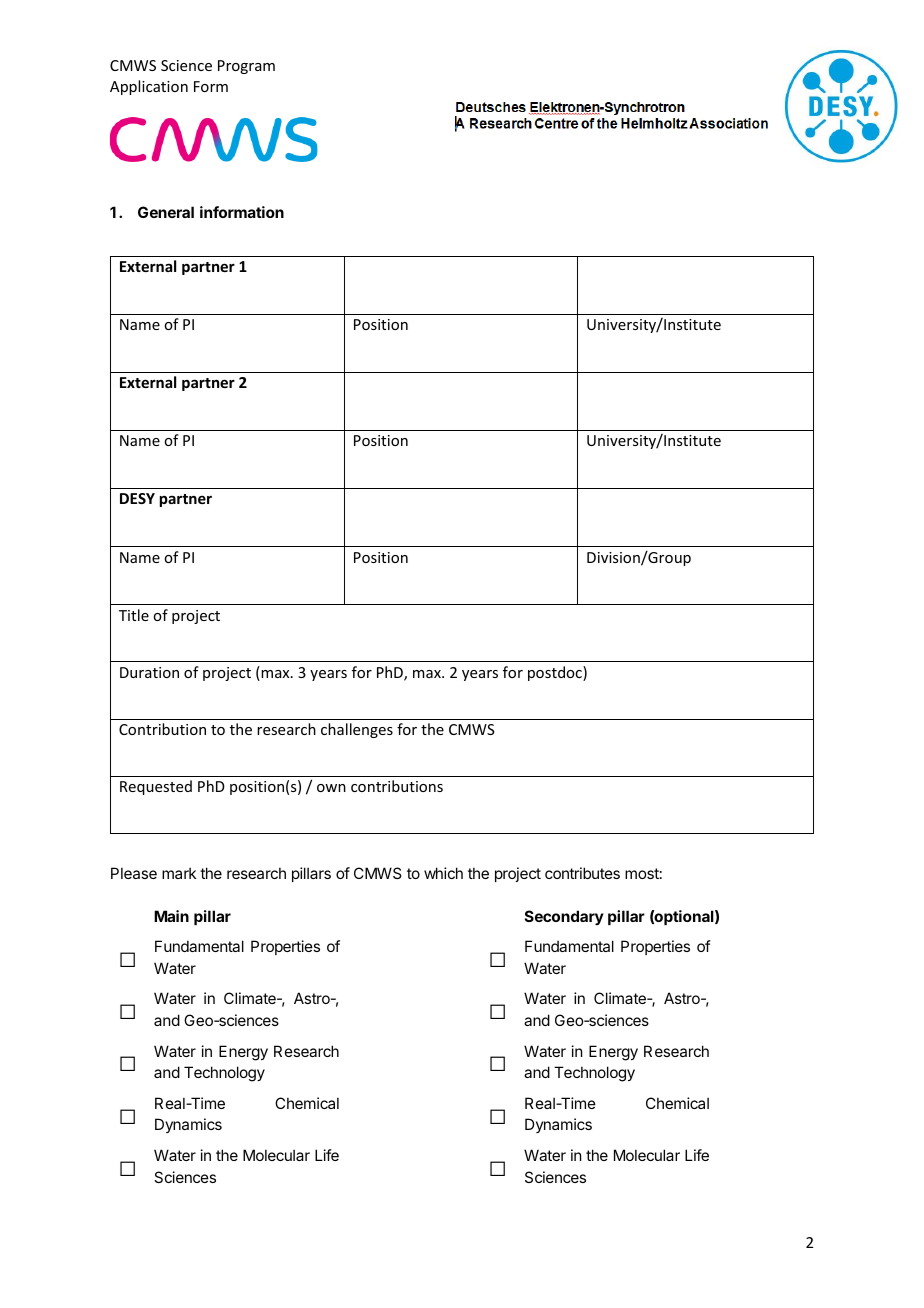  I want to click on own, so click(331, 788).
